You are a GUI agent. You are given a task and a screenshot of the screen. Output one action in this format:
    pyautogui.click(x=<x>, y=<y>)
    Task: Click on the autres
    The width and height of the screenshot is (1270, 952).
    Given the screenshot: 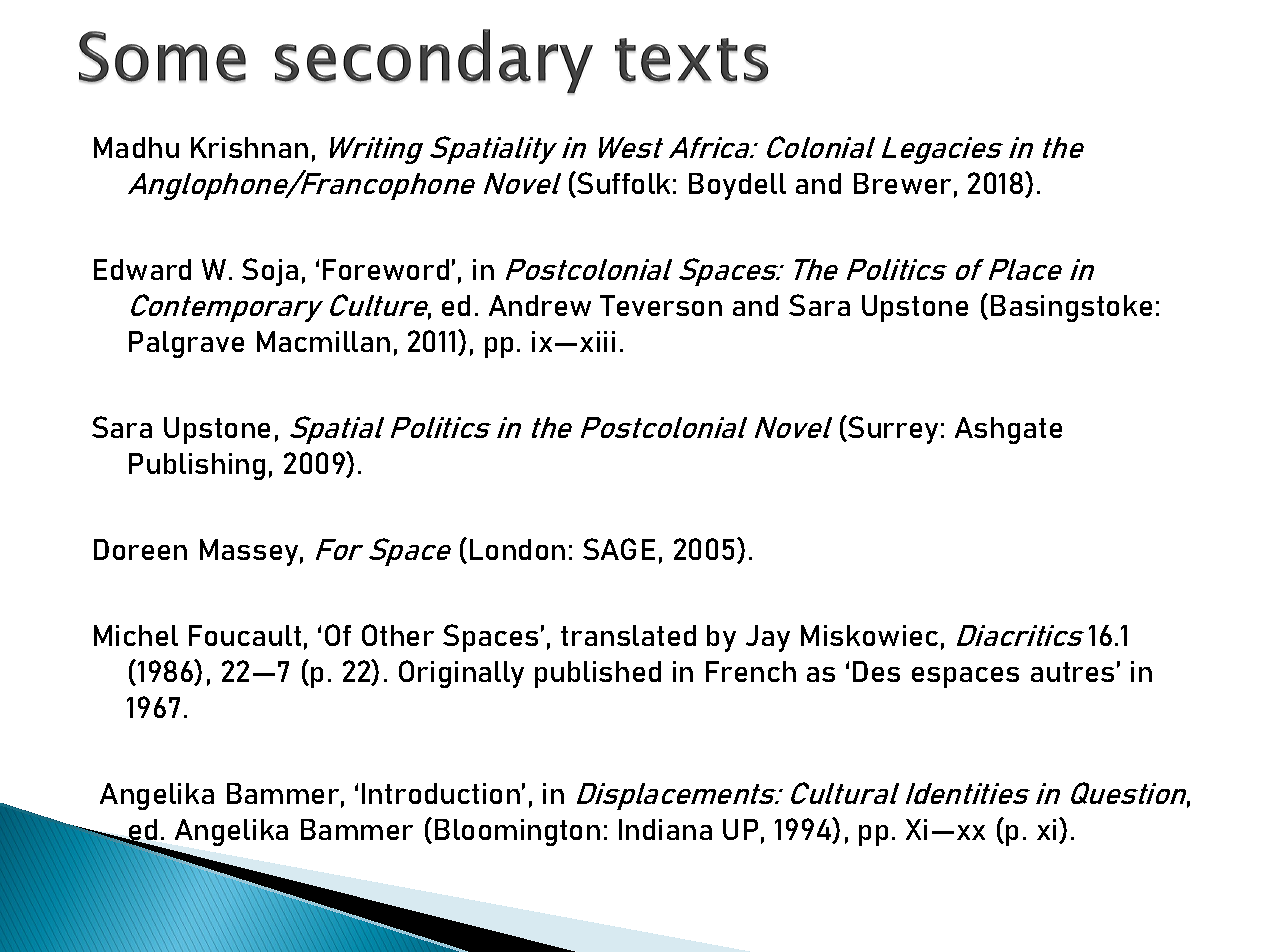 What is the action you would take?
    pyautogui.click(x=1072, y=672)
